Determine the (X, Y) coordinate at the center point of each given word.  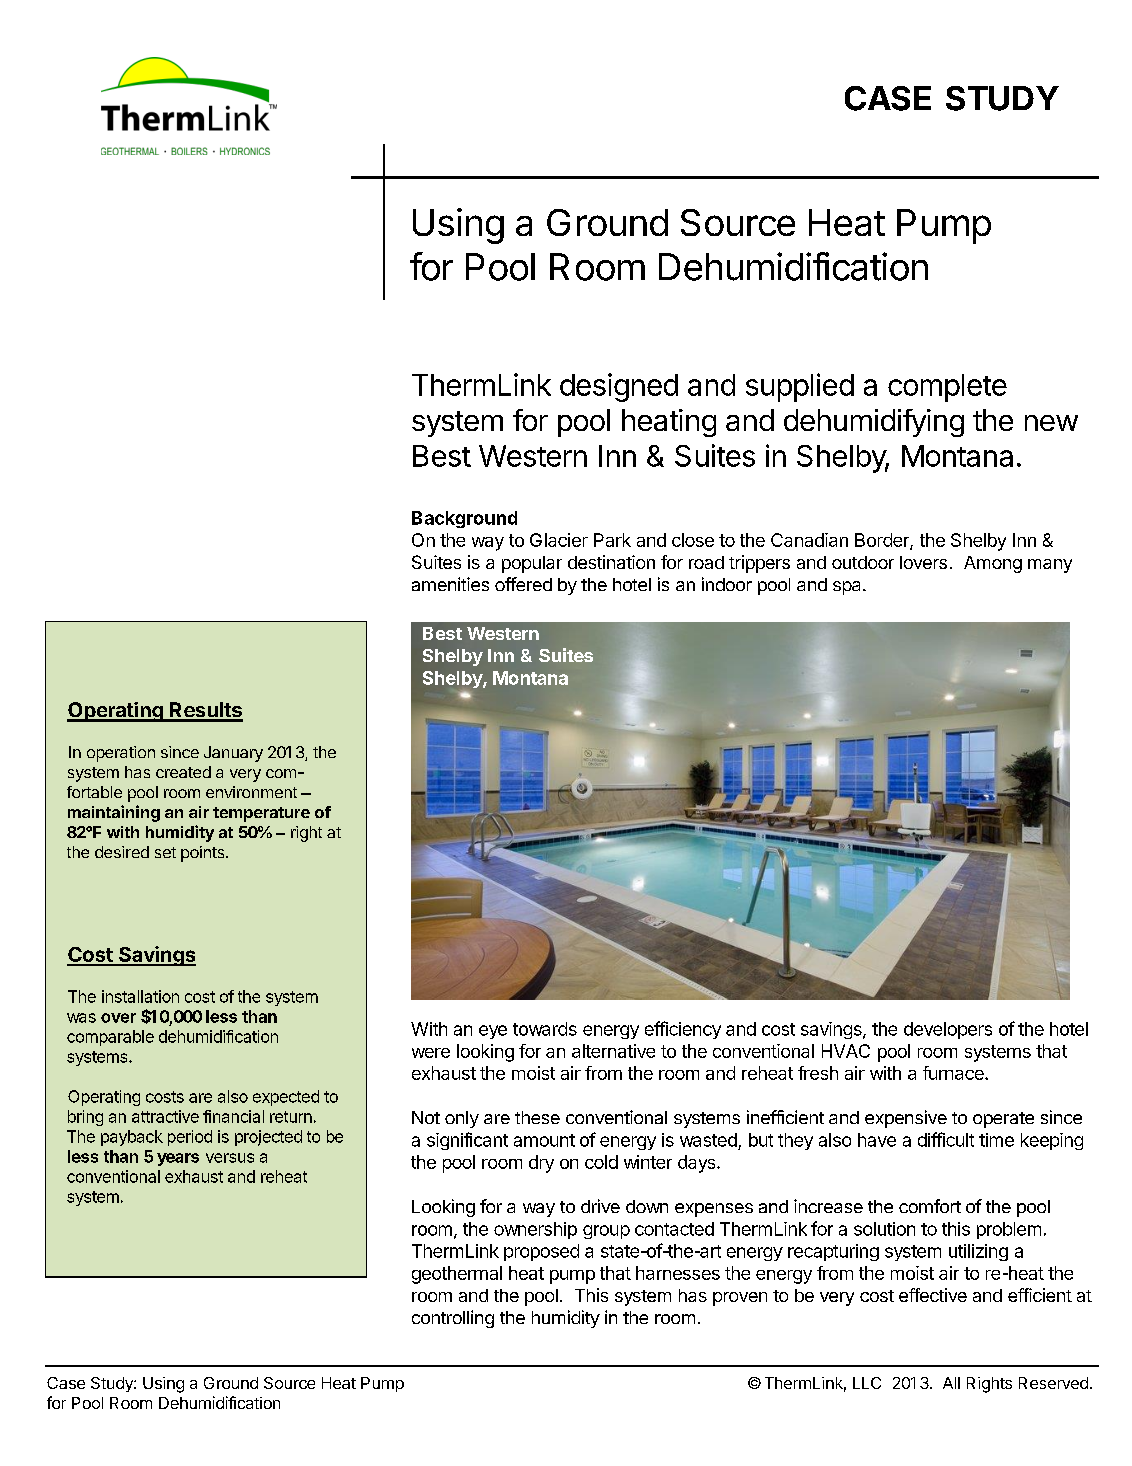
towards (545, 1029)
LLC (867, 1383)
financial (233, 1116)
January (233, 754)
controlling (453, 1319)
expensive (906, 1119)
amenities (450, 584)
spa (848, 588)
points (204, 854)
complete (947, 388)
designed (619, 387)
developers (948, 1030)
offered (523, 584)
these (537, 1117)
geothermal (457, 1275)
